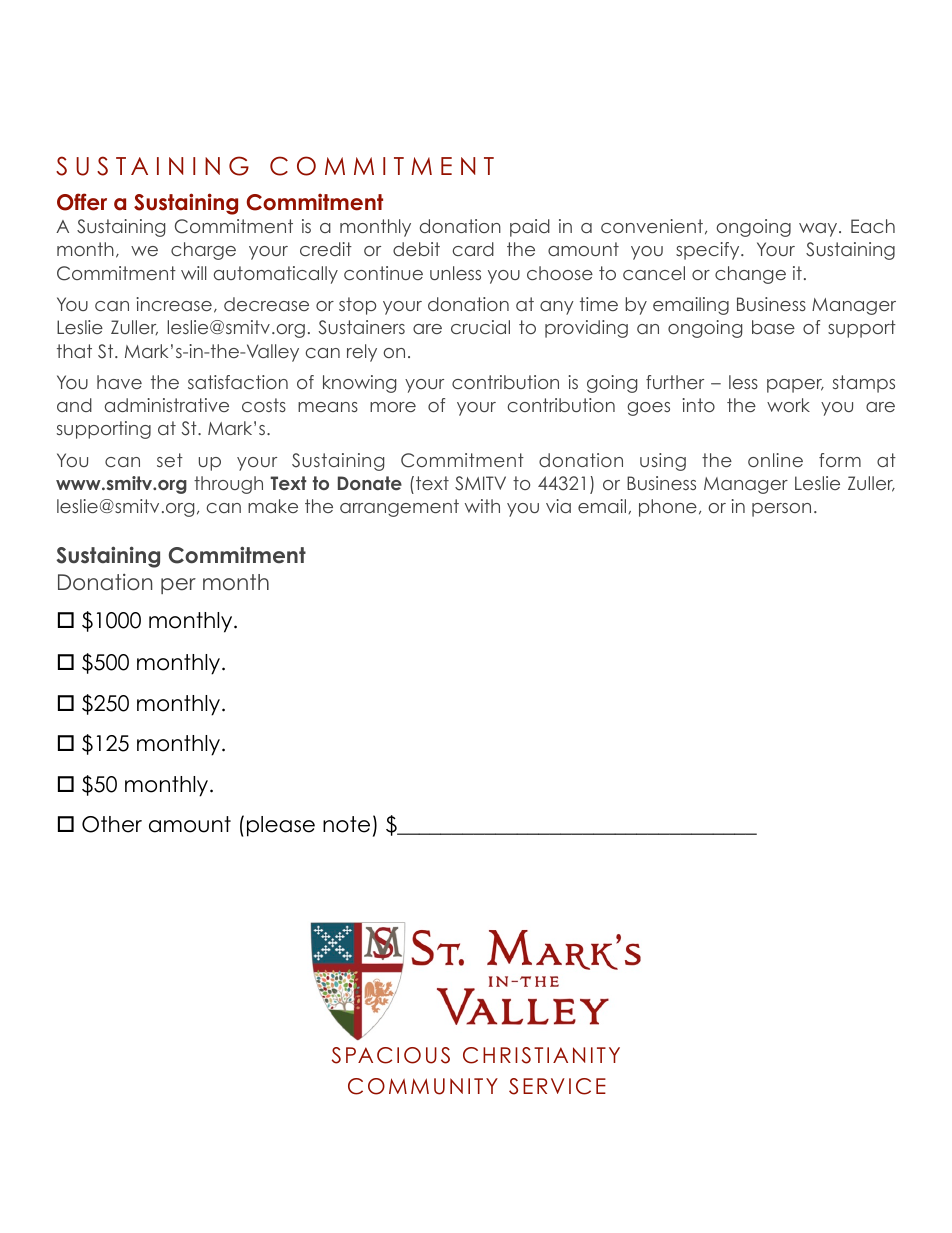 Image resolution: width=952 pixels, height=1233 pixels. I want to click on Other, so click(112, 824).
